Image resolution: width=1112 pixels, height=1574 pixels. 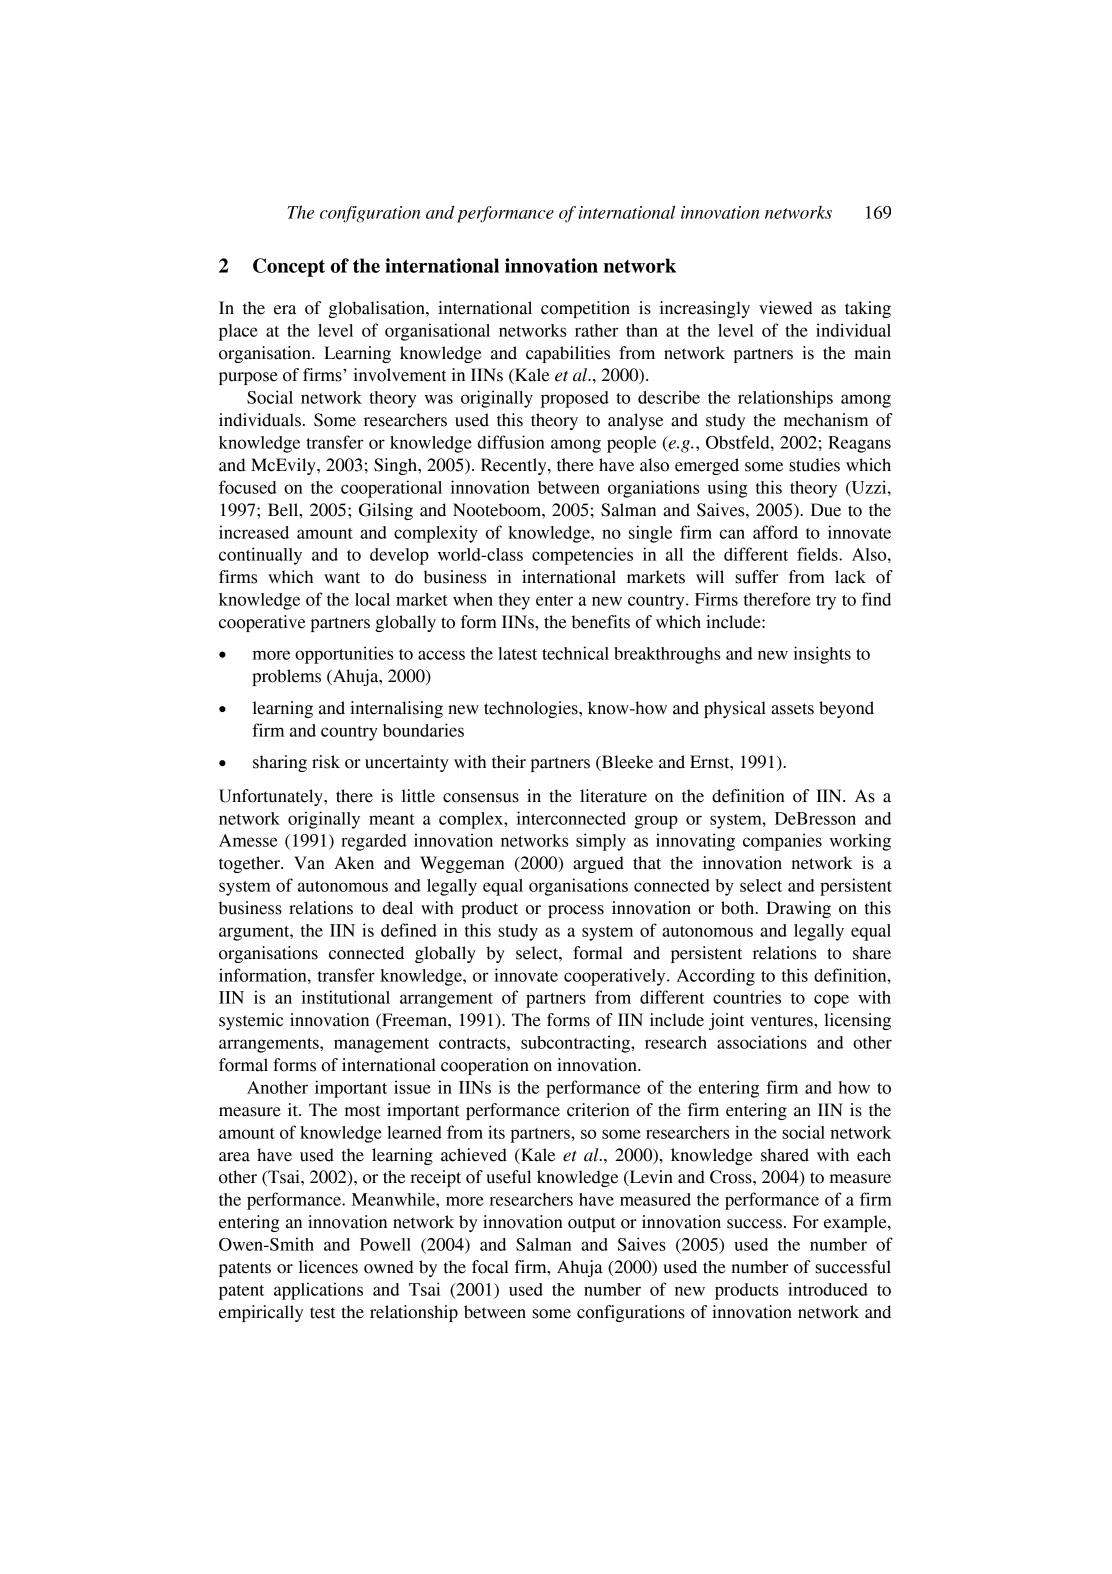 I want to click on risk, so click(x=326, y=762).
